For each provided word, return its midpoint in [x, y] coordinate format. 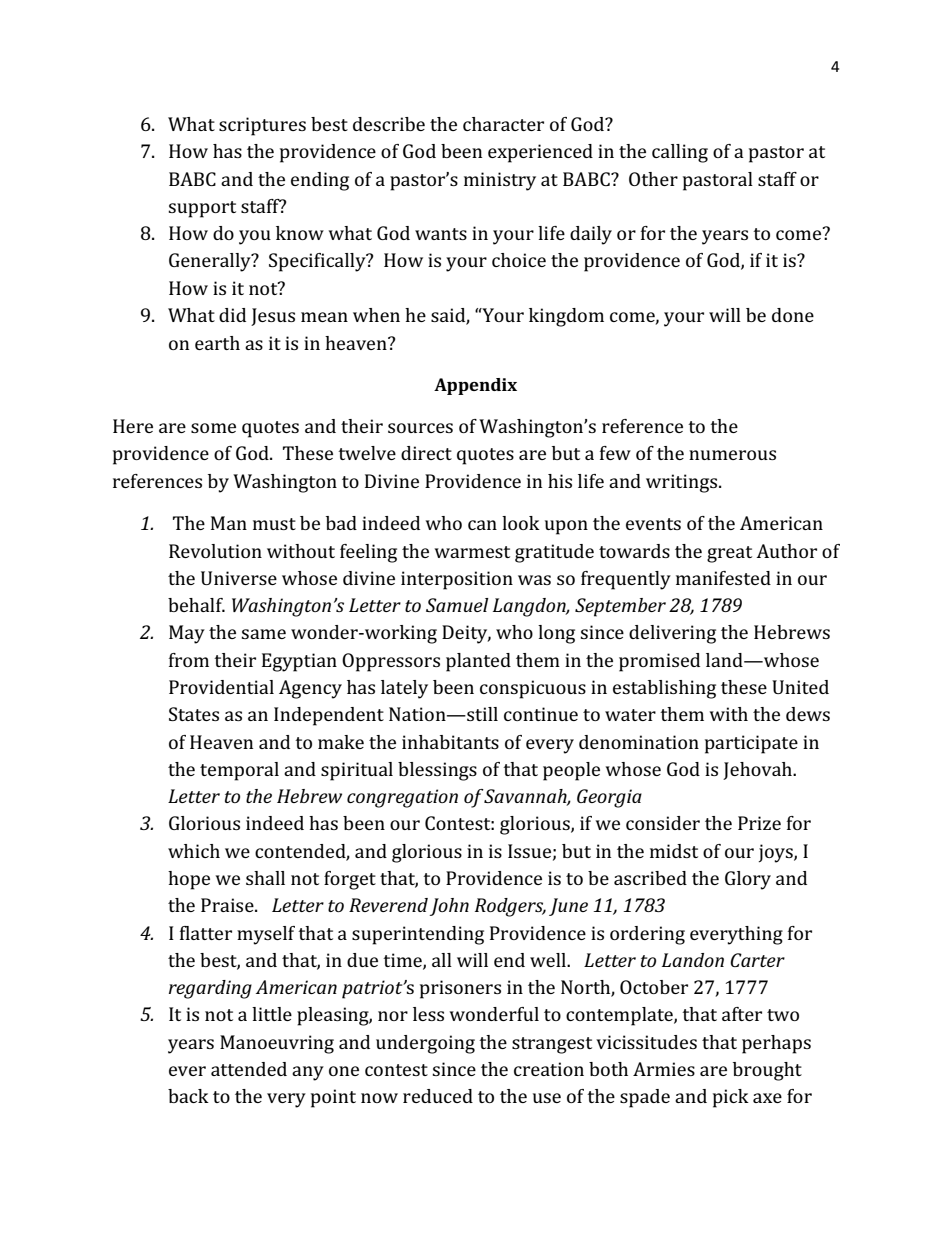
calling [680, 153]
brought [767, 1071]
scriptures [262, 126]
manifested [723, 578]
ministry [500, 181]
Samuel [457, 605]
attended [249, 1069]
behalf [196, 605]
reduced [438, 1096]
